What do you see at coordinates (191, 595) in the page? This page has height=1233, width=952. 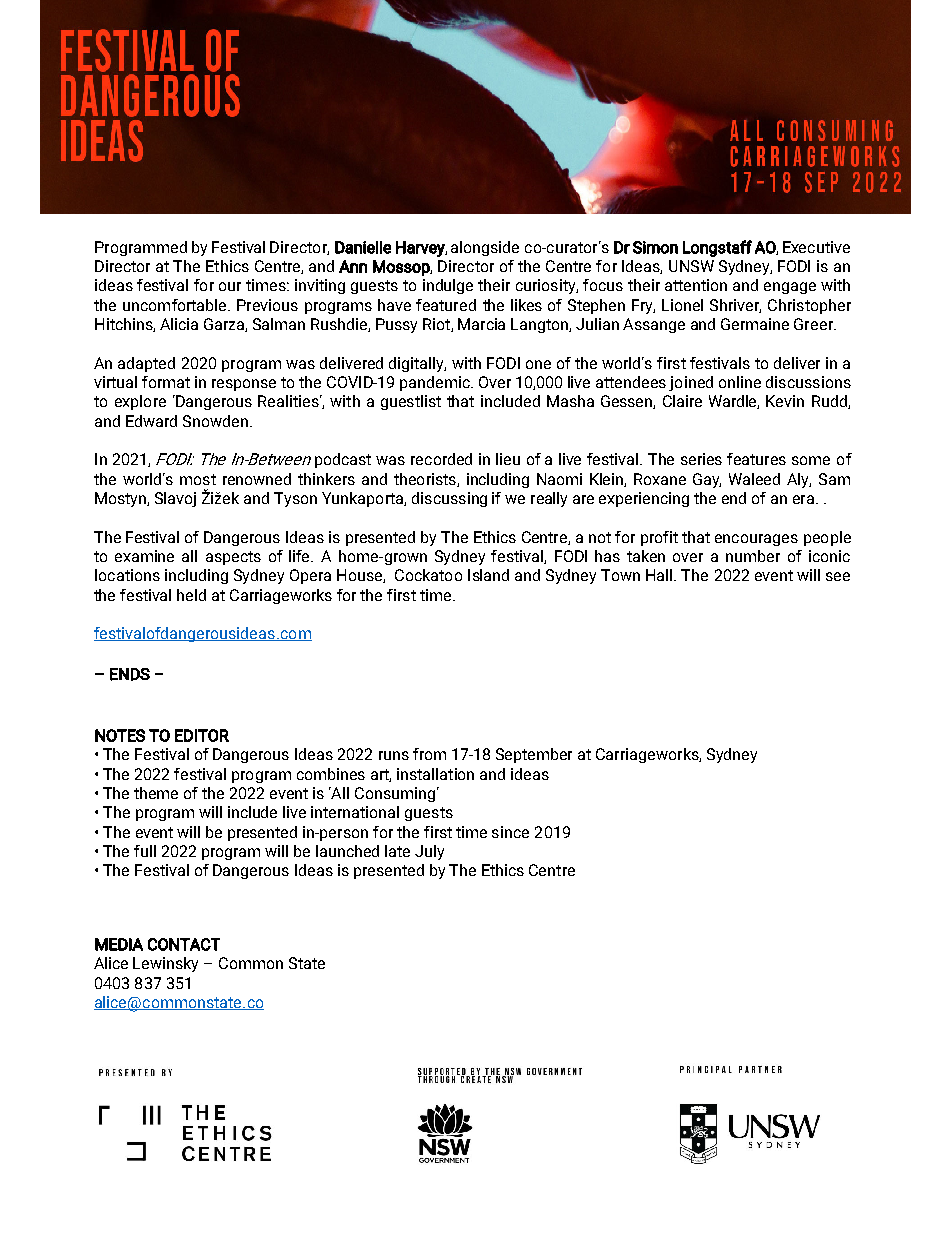 I see `held` at bounding box center [191, 595].
